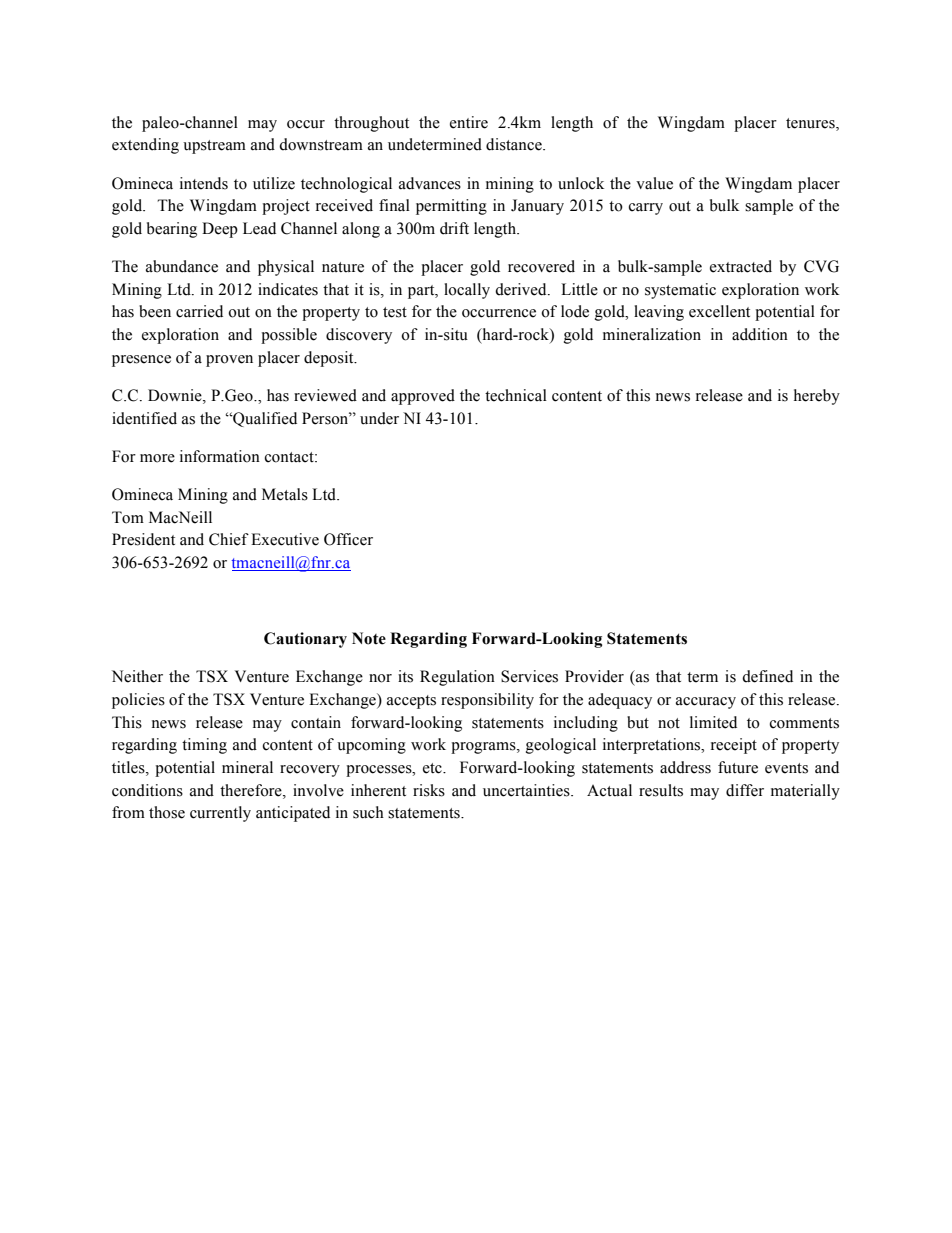  I want to click on tenures, so click(811, 123).
